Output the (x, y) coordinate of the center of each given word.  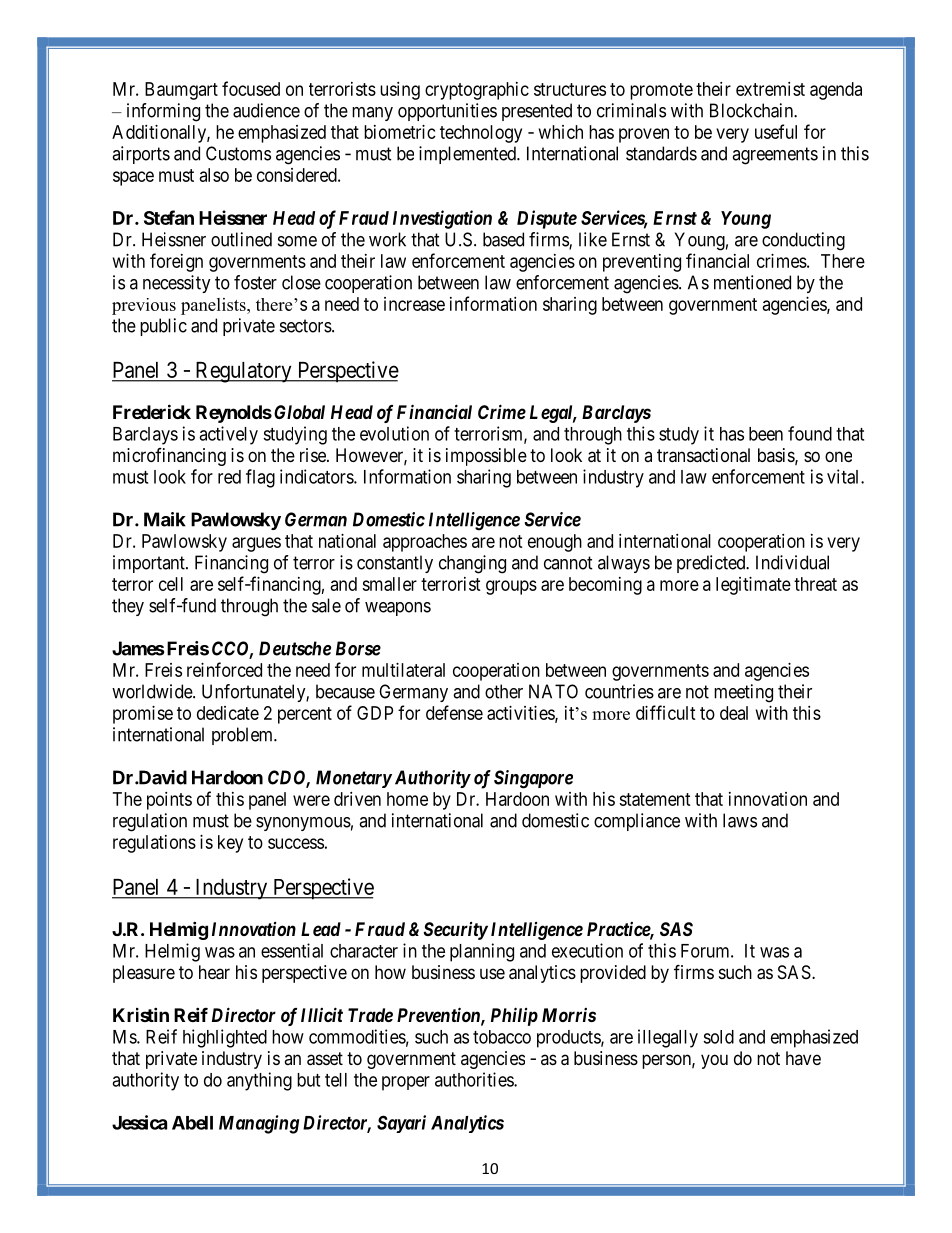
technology (481, 134)
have (803, 1058)
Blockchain (752, 110)
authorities (475, 1079)
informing (163, 112)
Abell (192, 1123)
